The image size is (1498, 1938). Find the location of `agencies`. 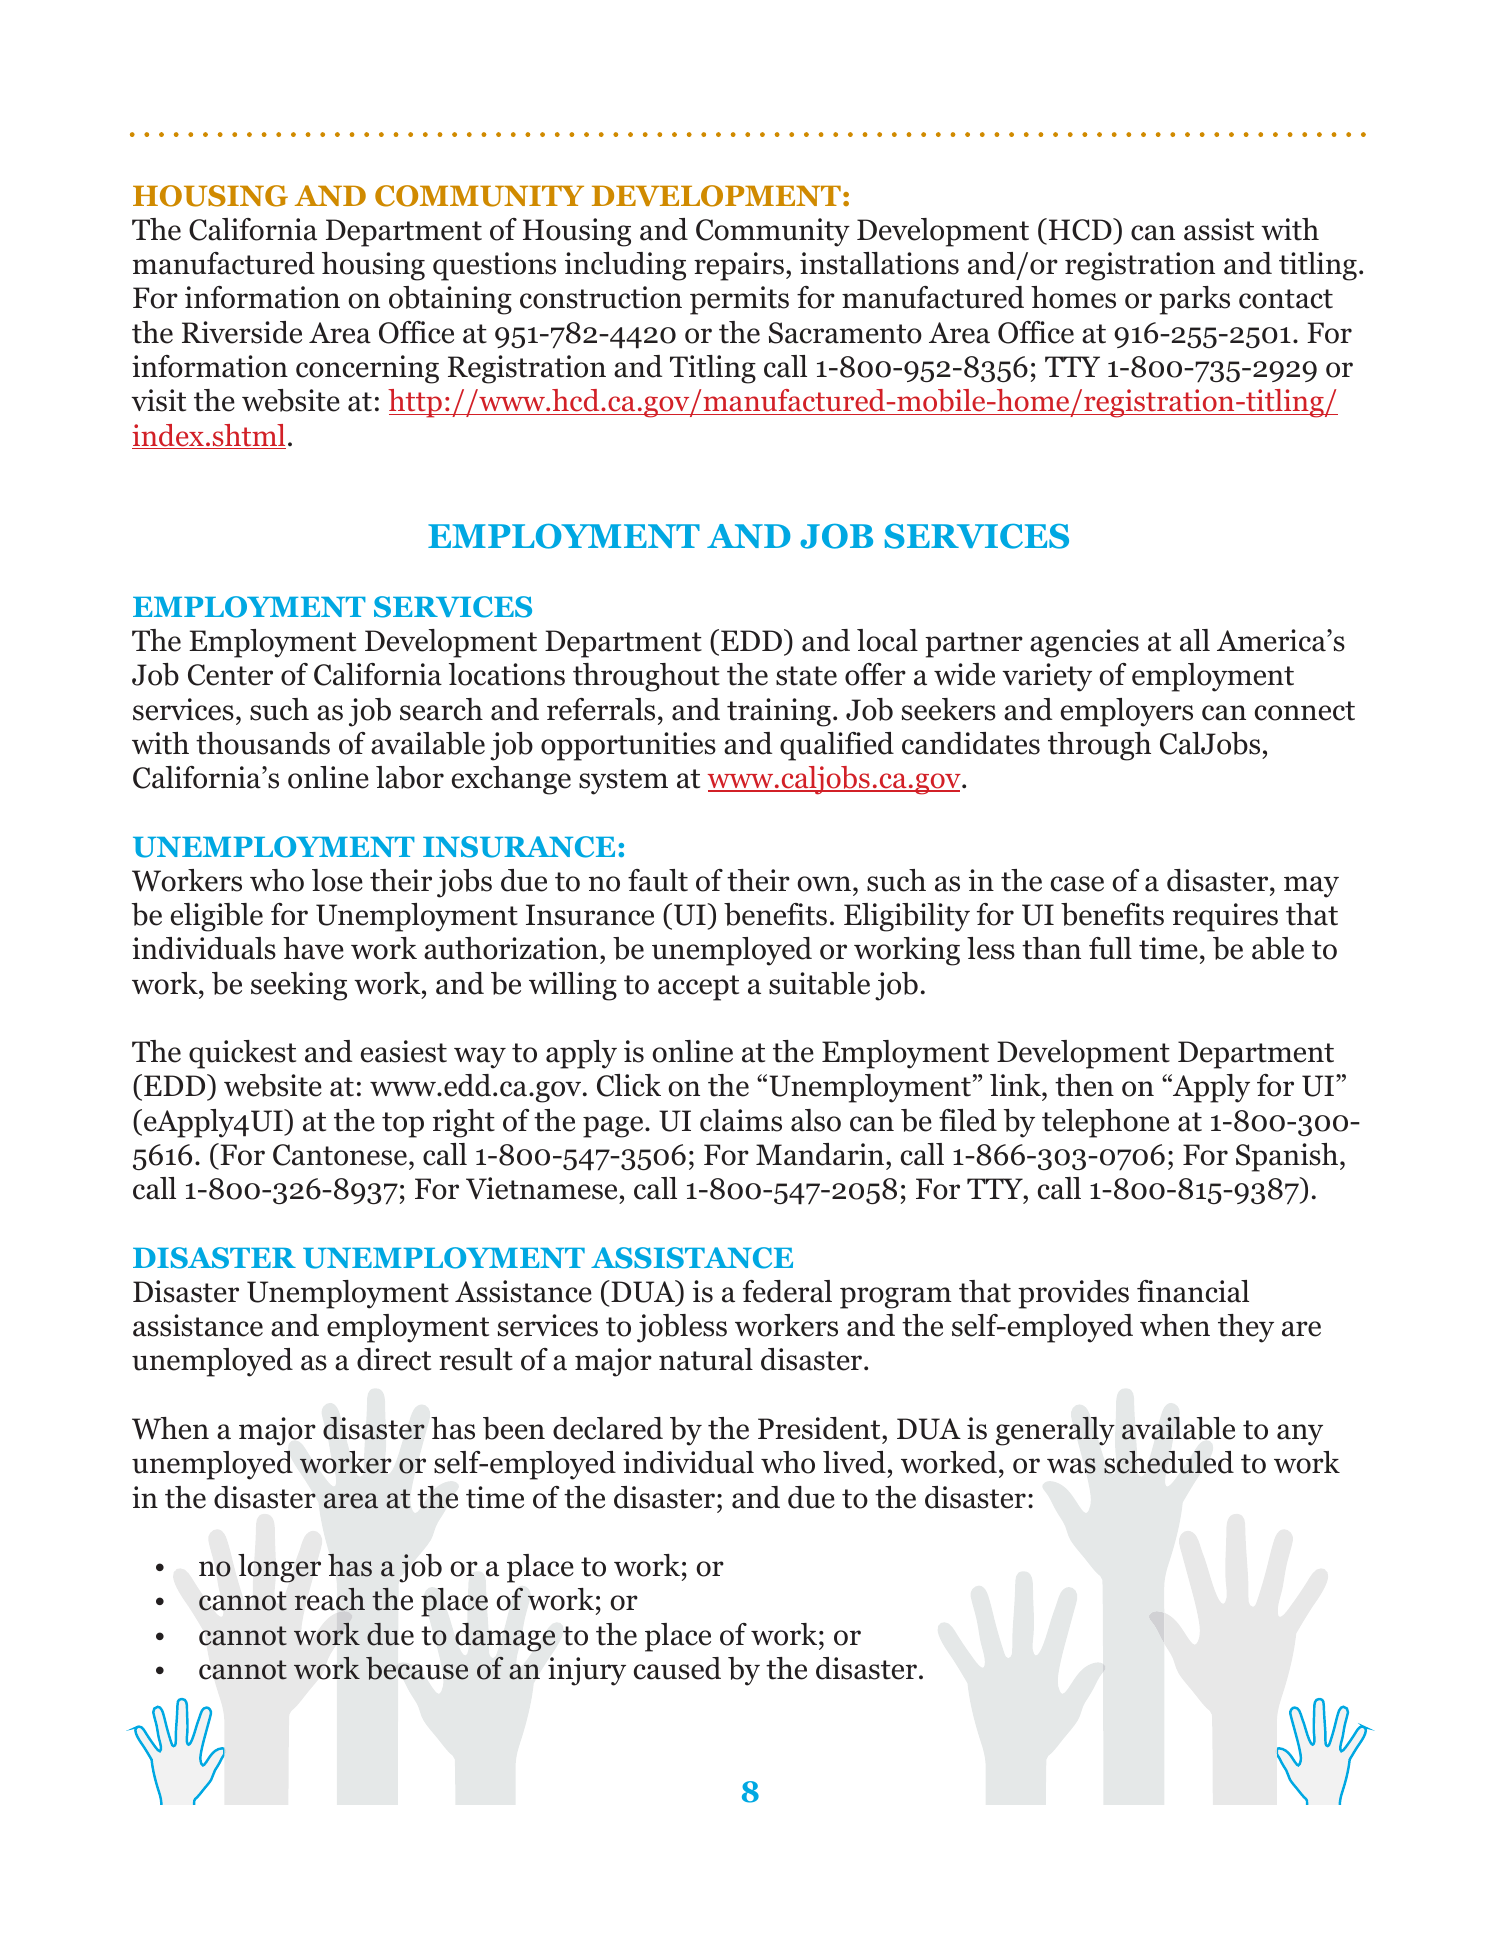

agencies is located at coordinates (1084, 643).
